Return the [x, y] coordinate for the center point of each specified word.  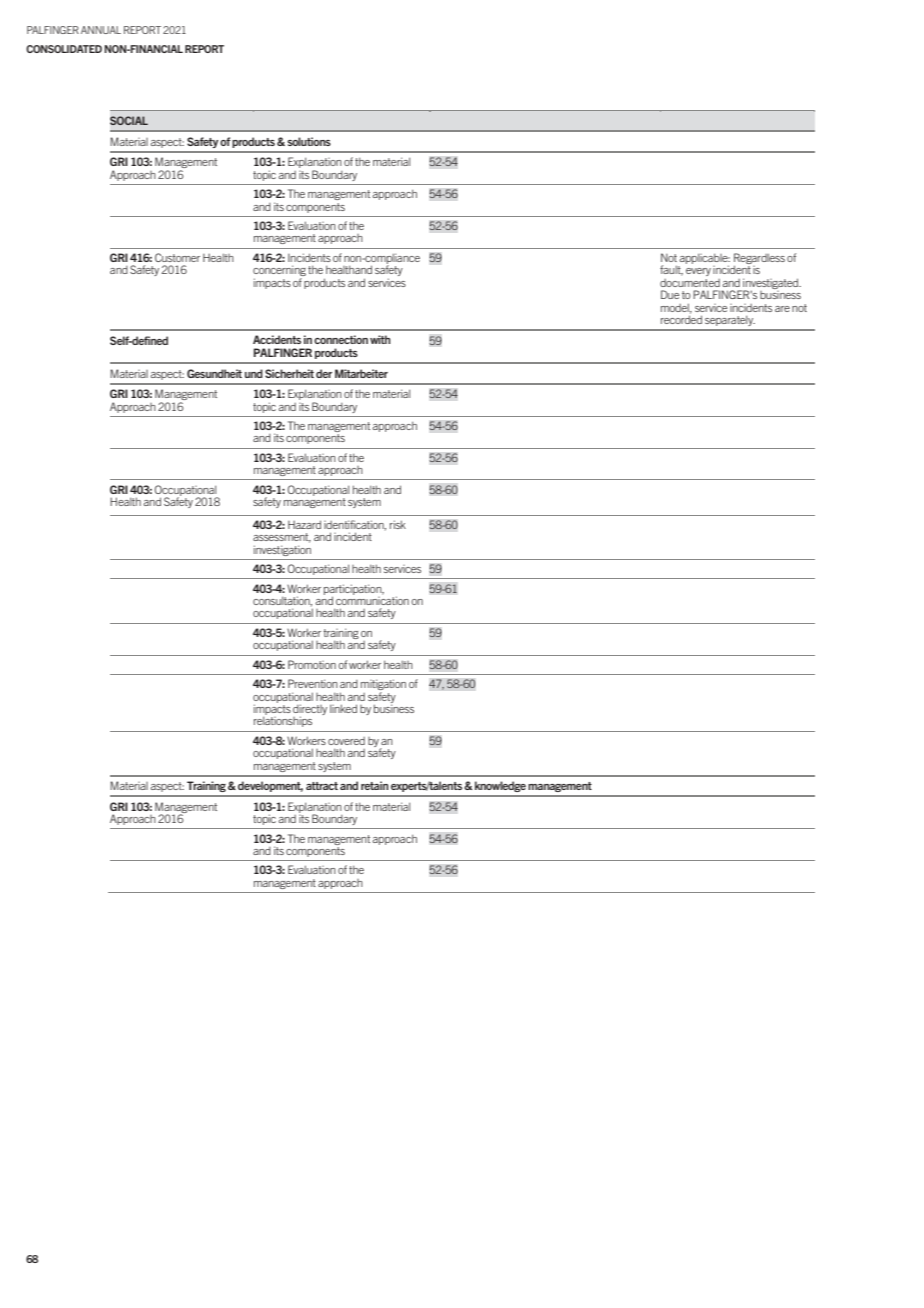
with [380, 339]
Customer [177, 257]
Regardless [759, 259]
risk [398, 524]
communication [372, 599]
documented [690, 283]
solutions [309, 141]
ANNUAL [101, 30]
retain [375, 785]
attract [322, 786]
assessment [282, 538]
